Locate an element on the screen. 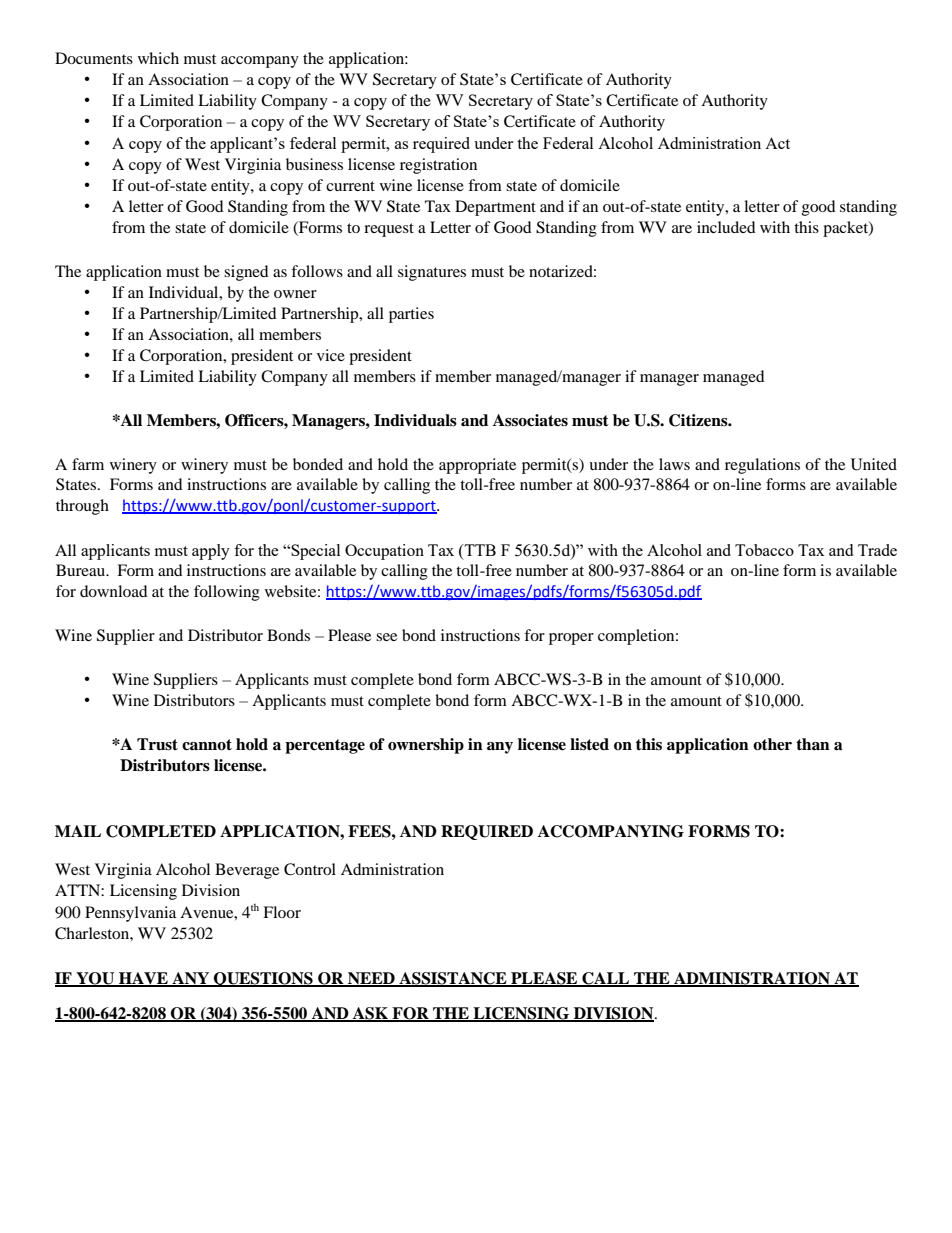 The height and width of the screenshot is (1233, 952). apply is located at coordinates (211, 552).
